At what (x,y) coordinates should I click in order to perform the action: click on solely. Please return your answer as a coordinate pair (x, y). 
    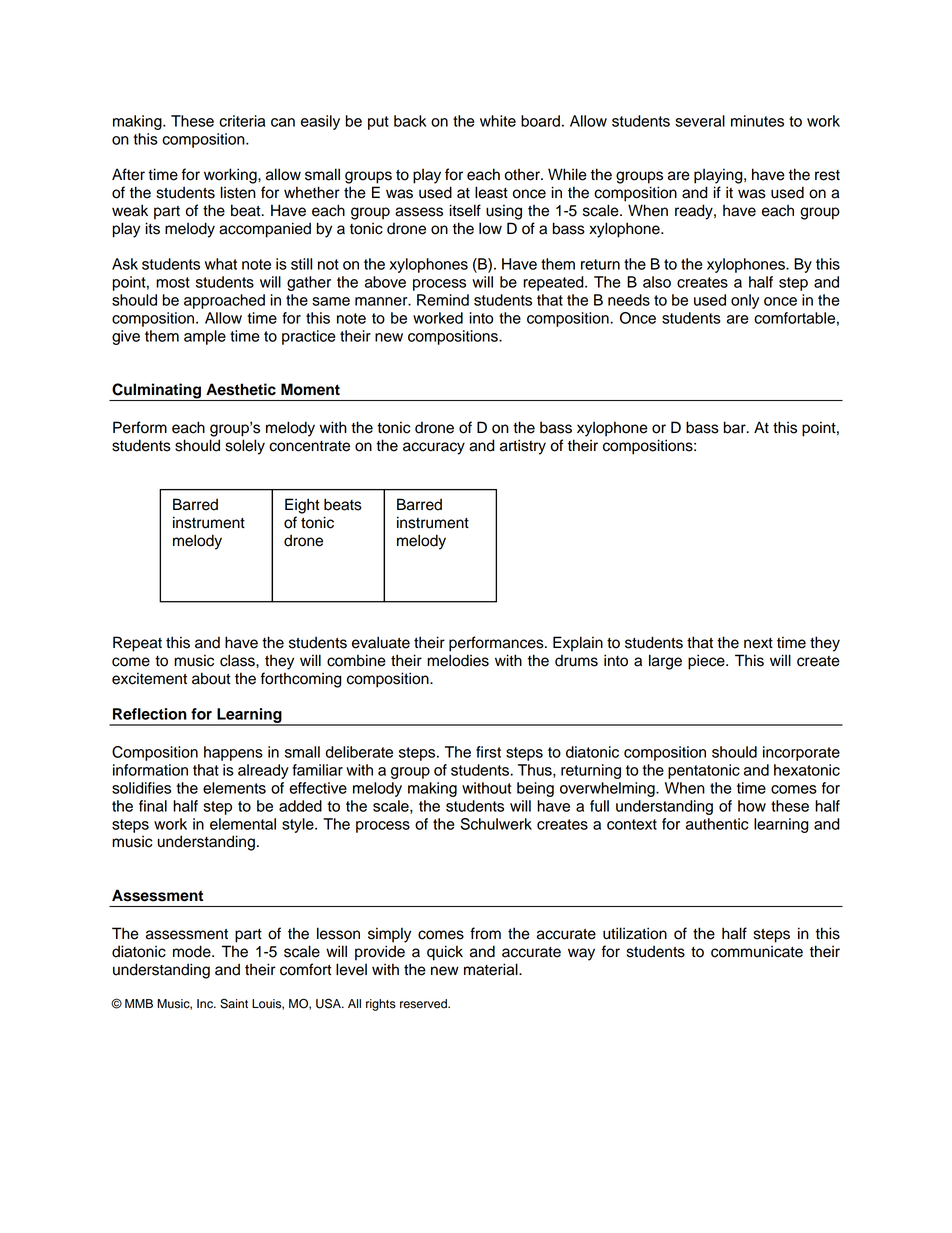
    Looking at the image, I should click on (245, 447).
